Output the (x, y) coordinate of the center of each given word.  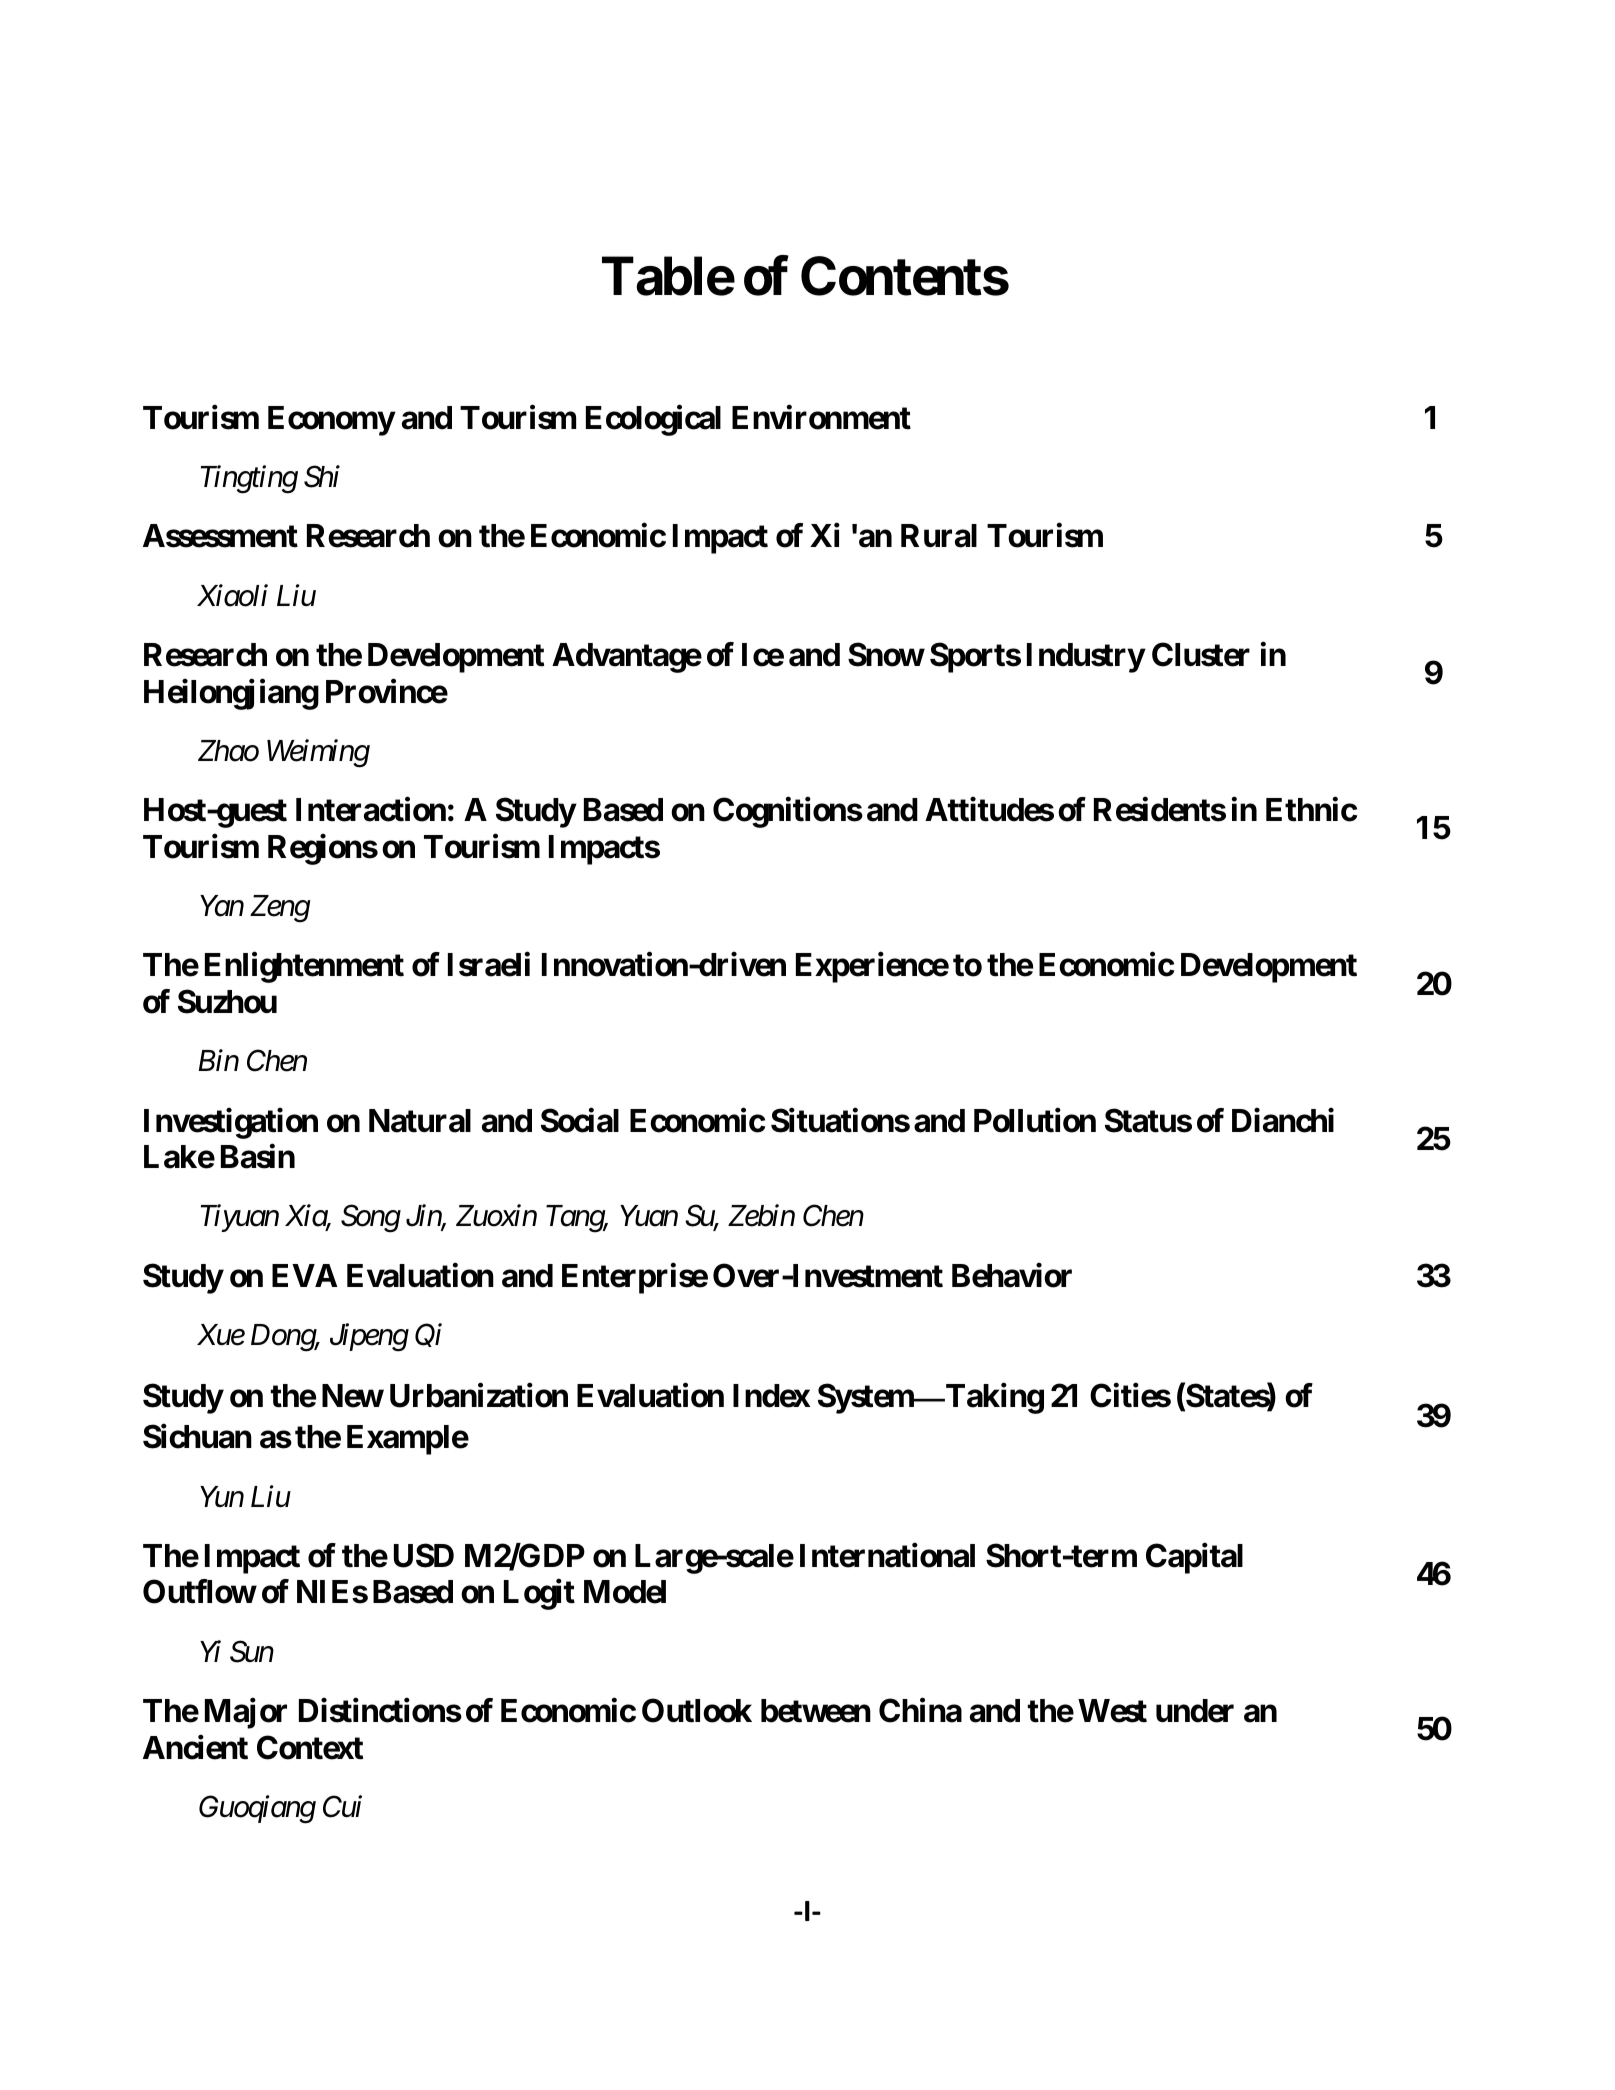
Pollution (1035, 1120)
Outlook (697, 1710)
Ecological (653, 420)
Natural (420, 1121)
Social (580, 1120)
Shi (322, 476)
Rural (939, 536)
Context (310, 1747)
